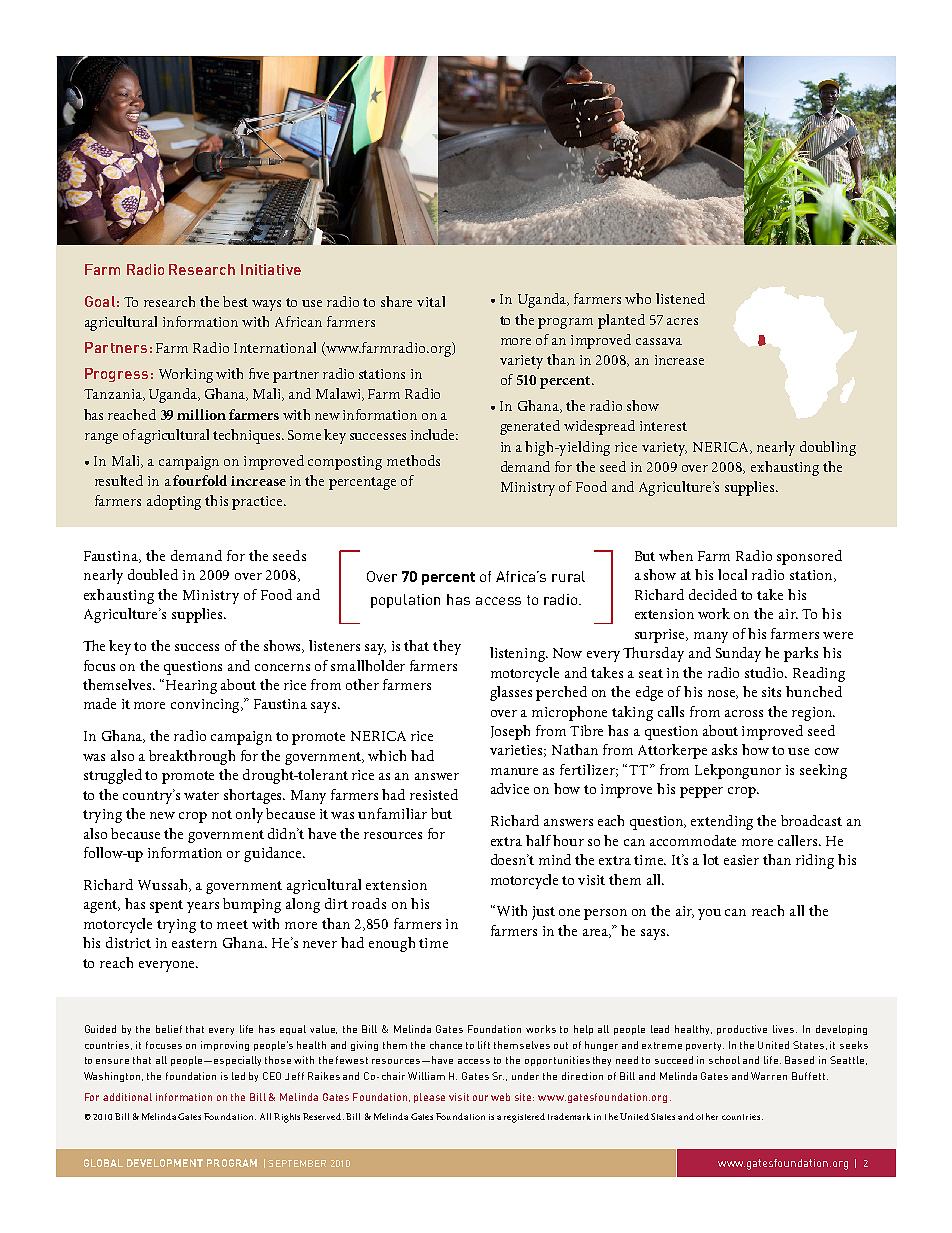  Describe the element at coordinates (828, 448) in the screenshot. I see `doubling` at that location.
